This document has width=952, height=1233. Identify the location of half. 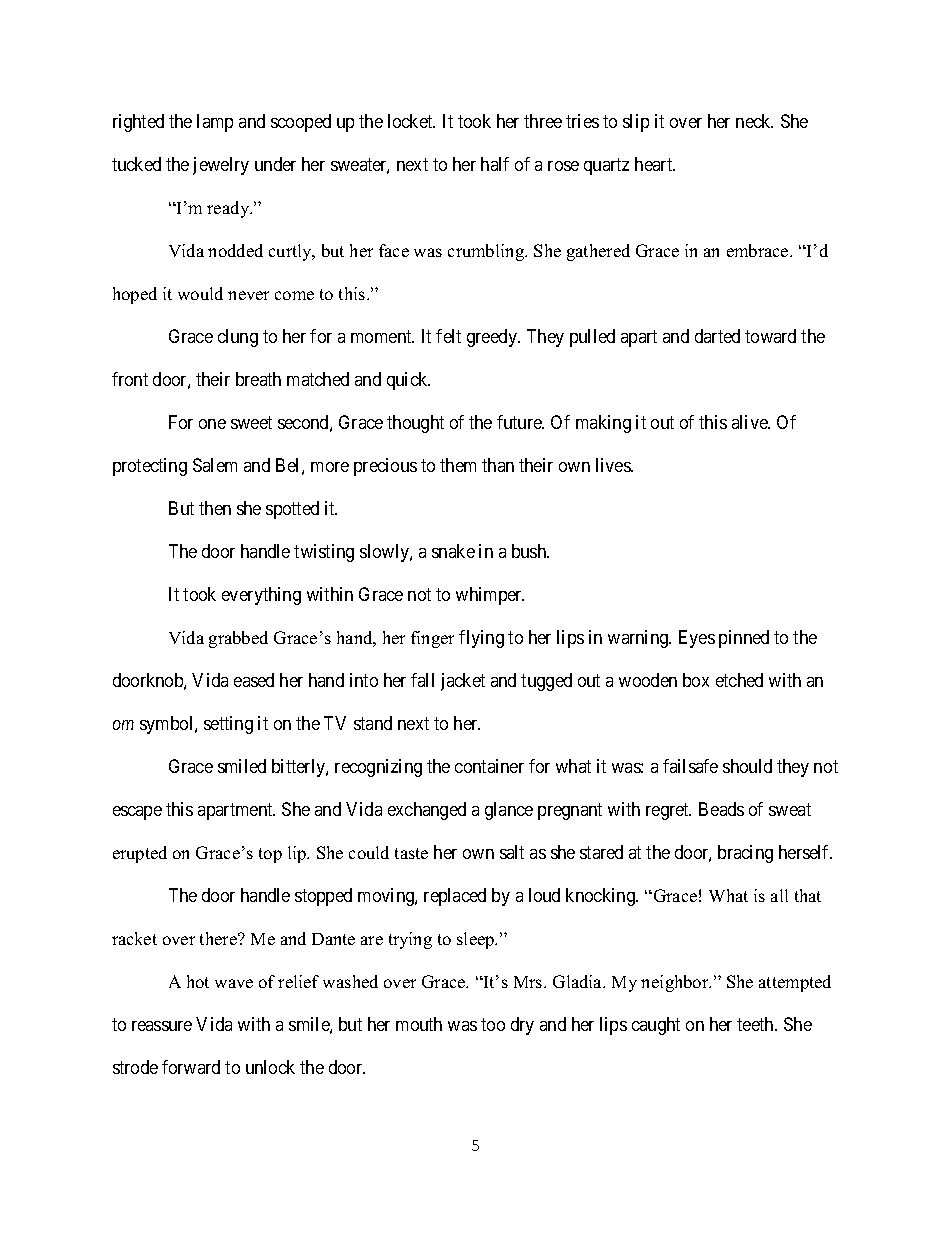
(495, 164).
